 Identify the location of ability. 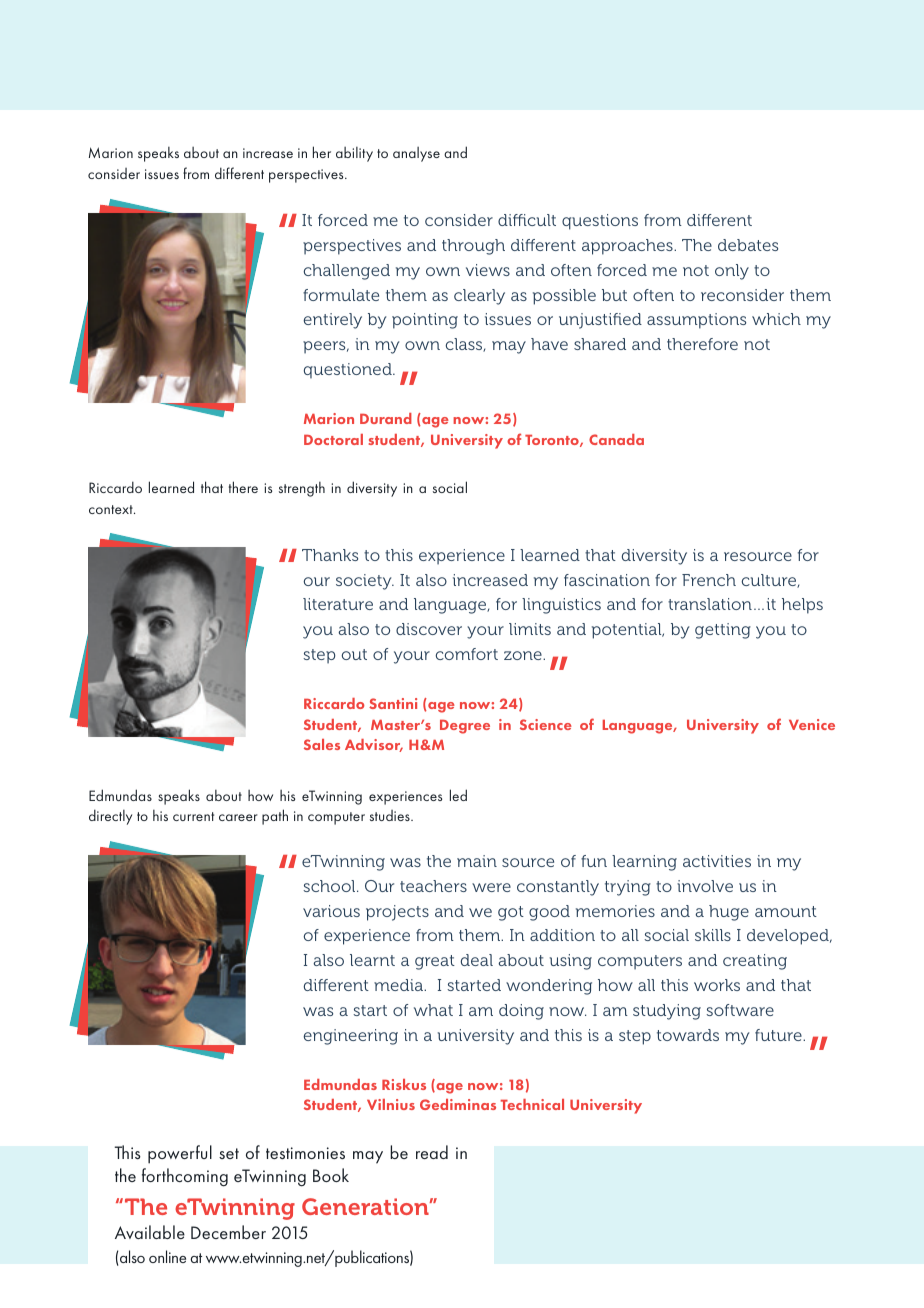
(354, 154).
